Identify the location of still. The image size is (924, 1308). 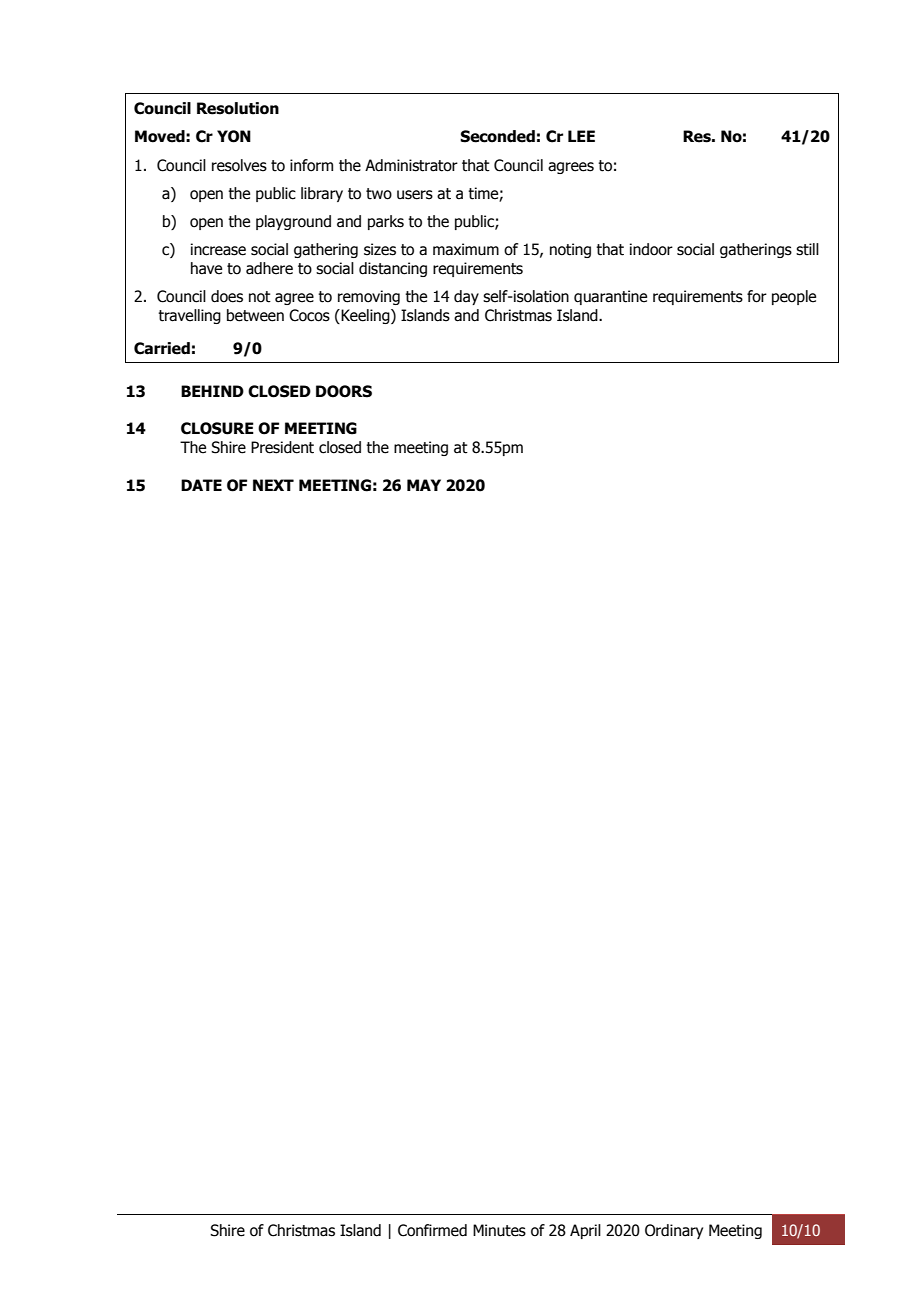
(807, 249).
